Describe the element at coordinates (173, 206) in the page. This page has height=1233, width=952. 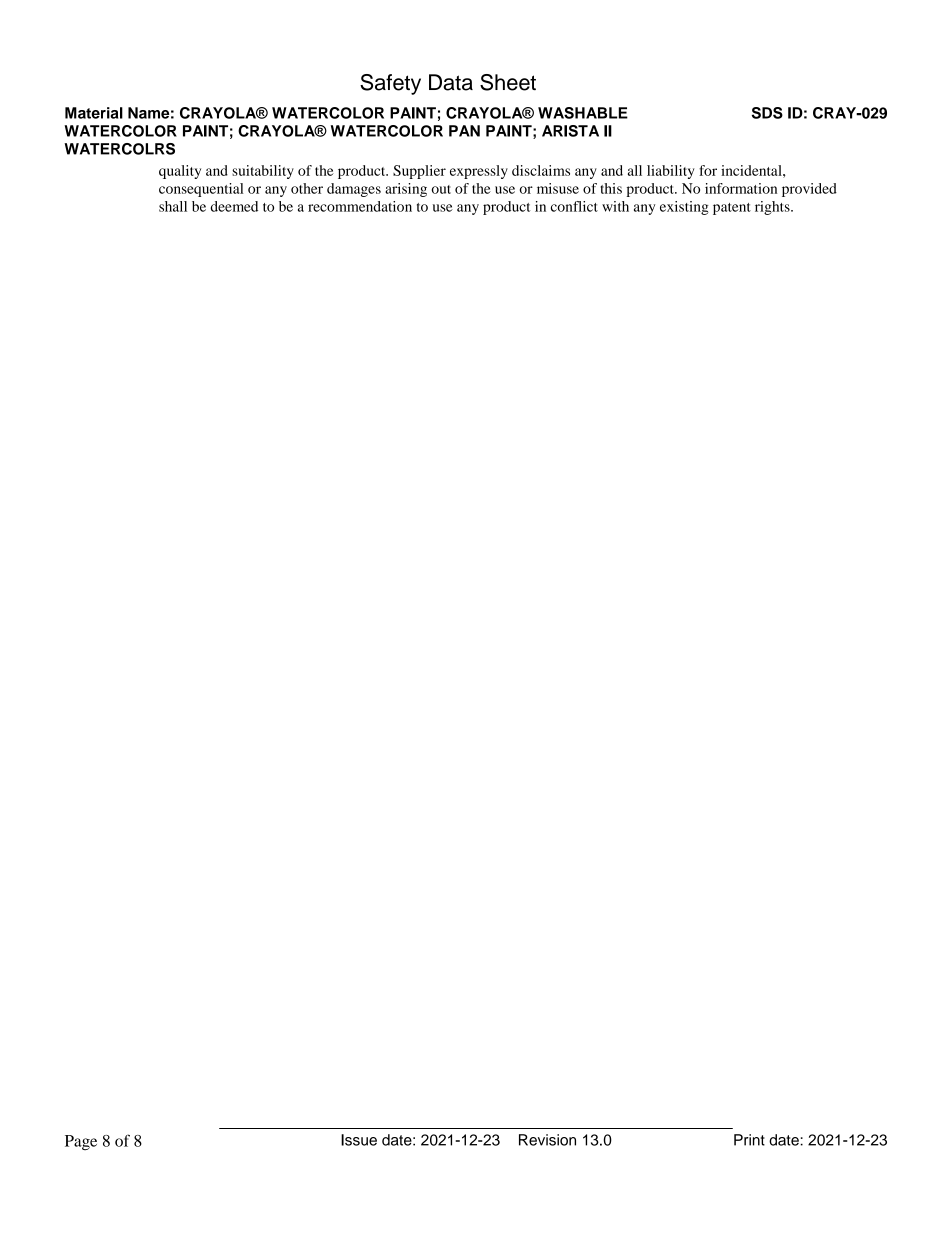
I see `shall` at that location.
